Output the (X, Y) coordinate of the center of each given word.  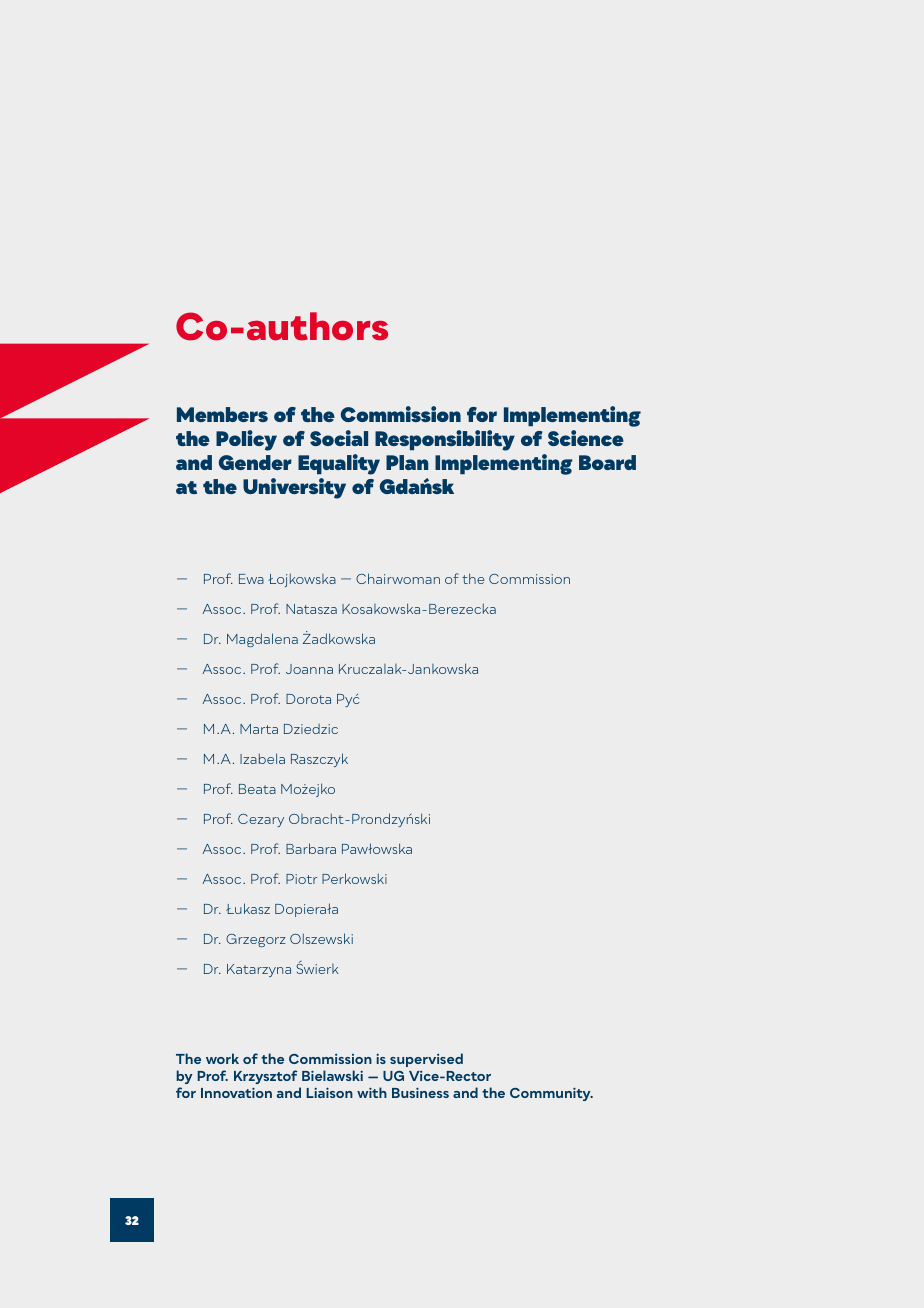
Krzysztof (265, 1077)
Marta (259, 729)
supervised (426, 1060)
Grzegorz (256, 940)
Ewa (251, 579)
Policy (246, 440)
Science (586, 438)
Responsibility (445, 440)
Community (551, 1094)
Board (607, 462)
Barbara (311, 848)
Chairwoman (398, 578)
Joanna (309, 669)
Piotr (301, 879)
